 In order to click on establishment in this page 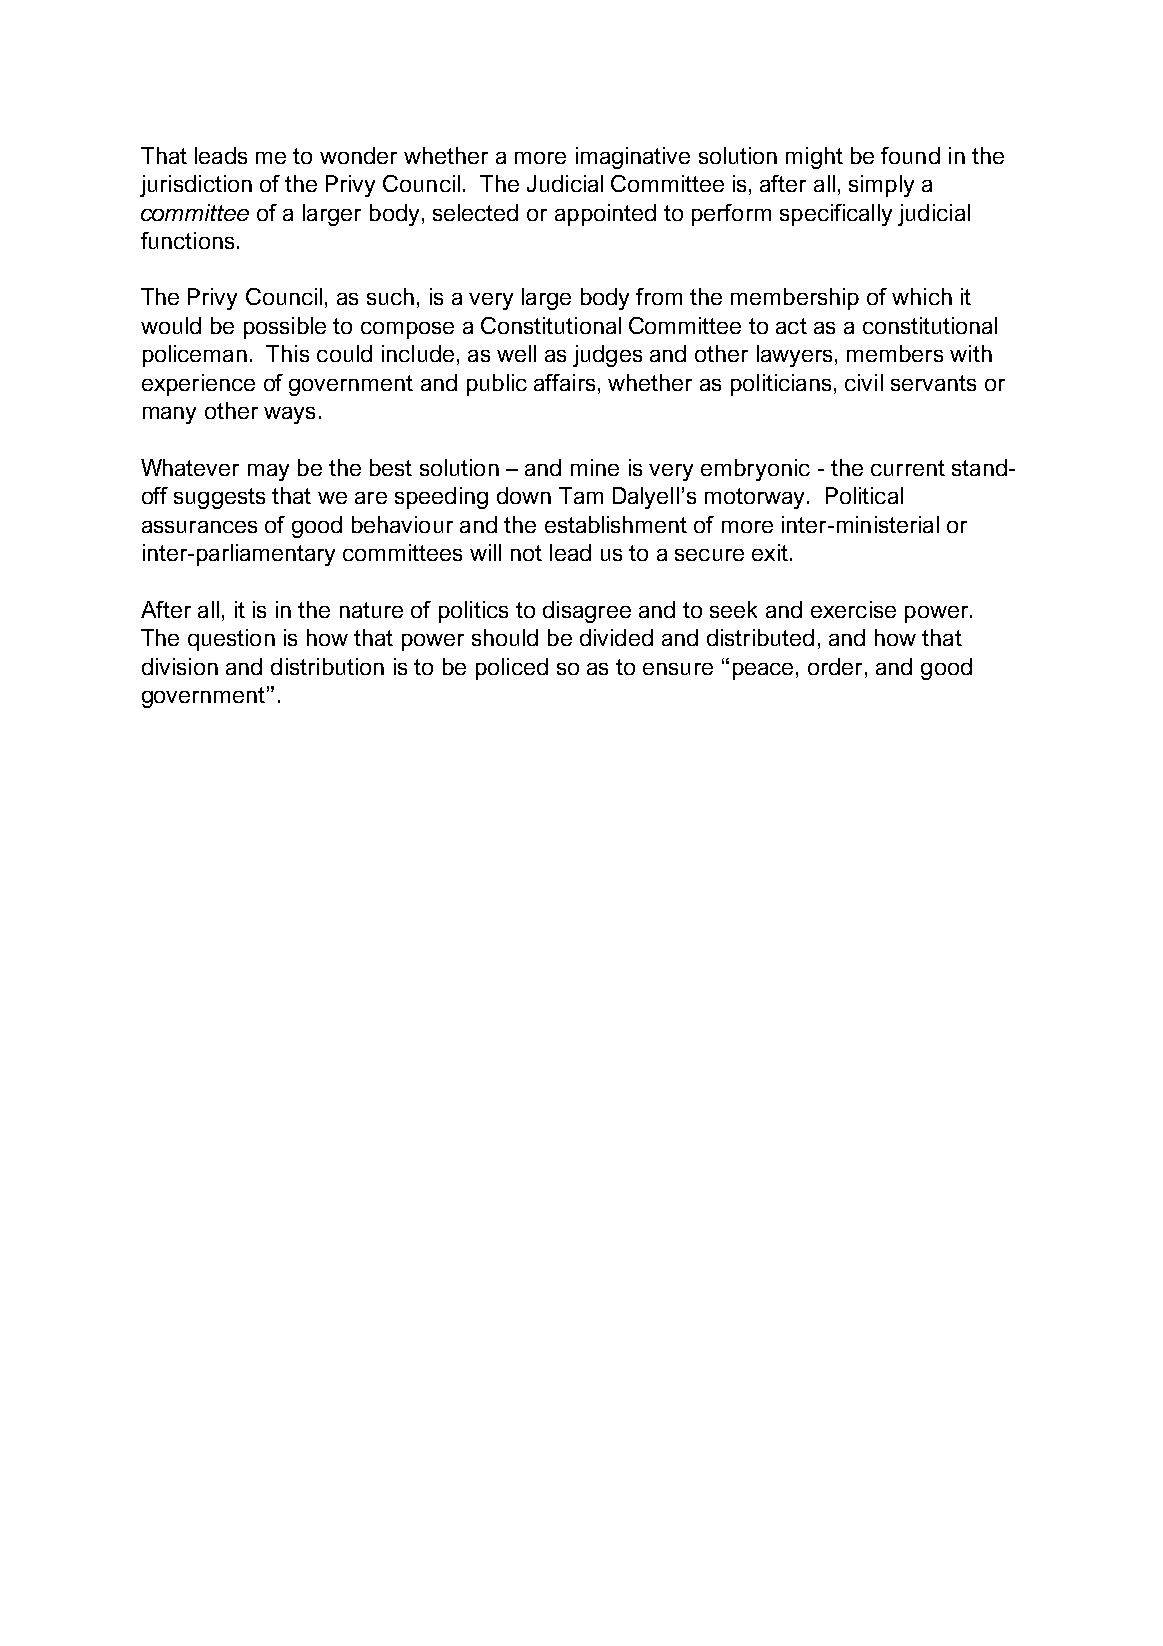, I will do `click(616, 524)`.
